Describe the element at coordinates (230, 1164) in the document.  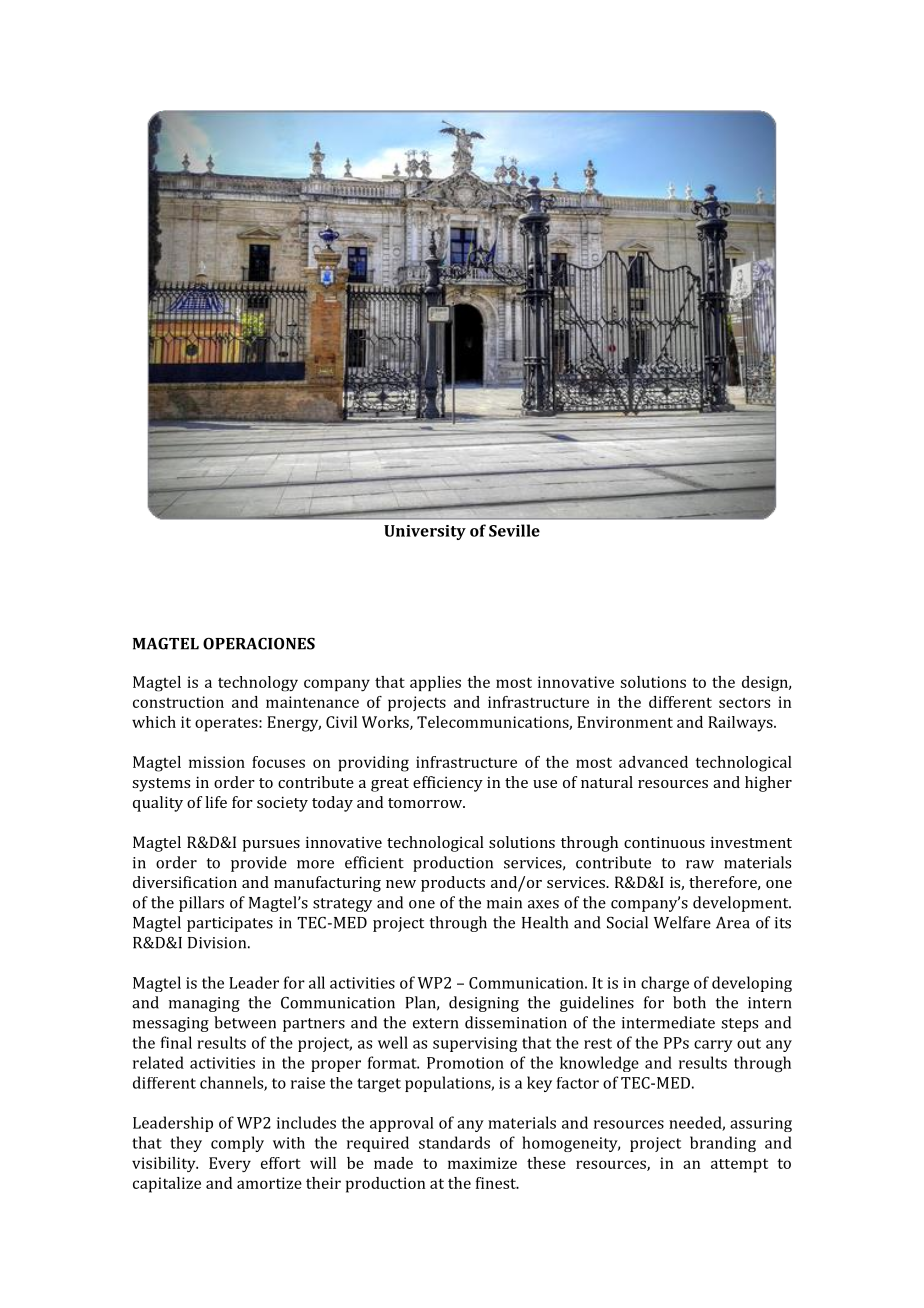
I see `Every` at that location.
